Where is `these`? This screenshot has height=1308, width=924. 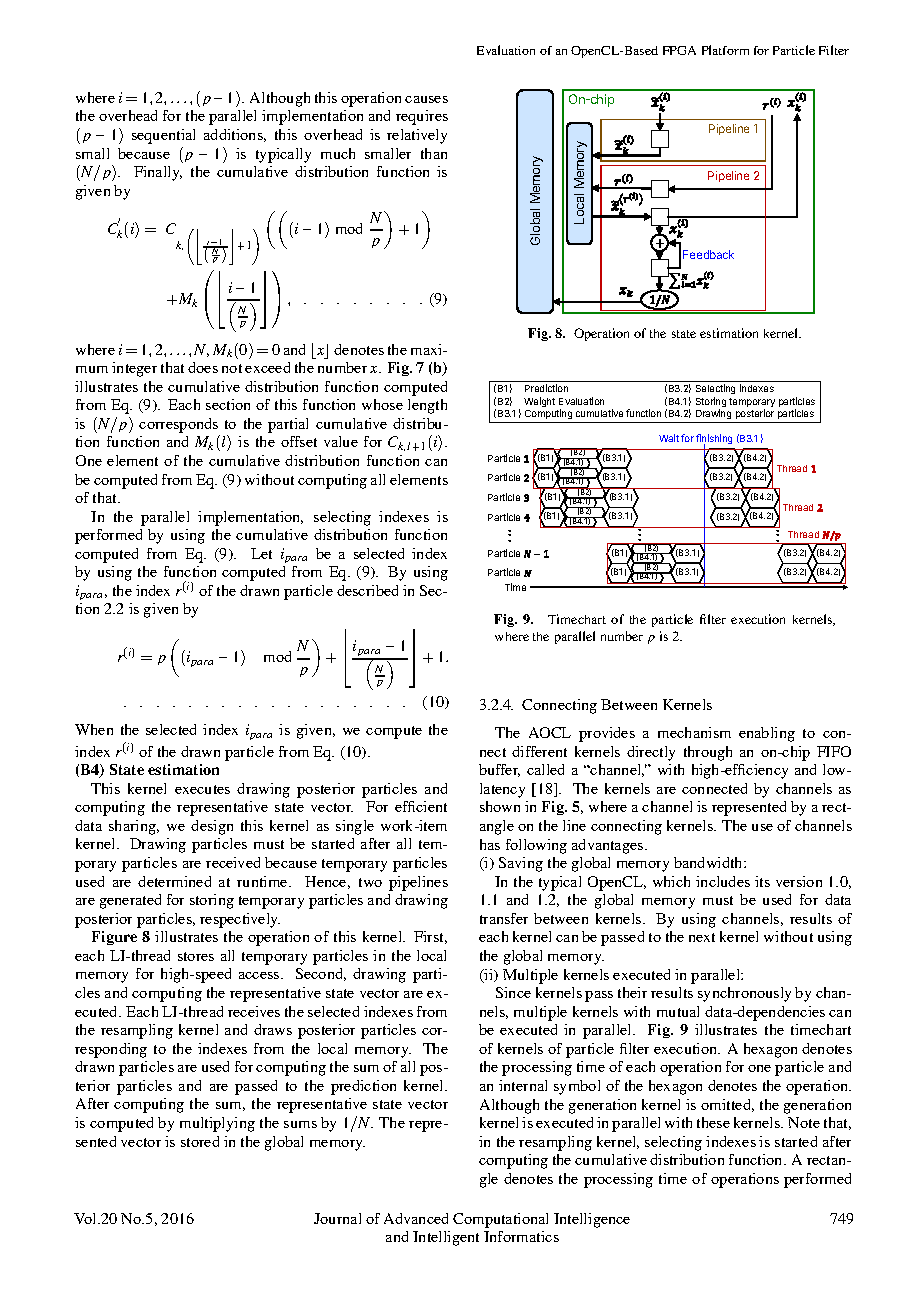
these is located at coordinates (713, 1122).
